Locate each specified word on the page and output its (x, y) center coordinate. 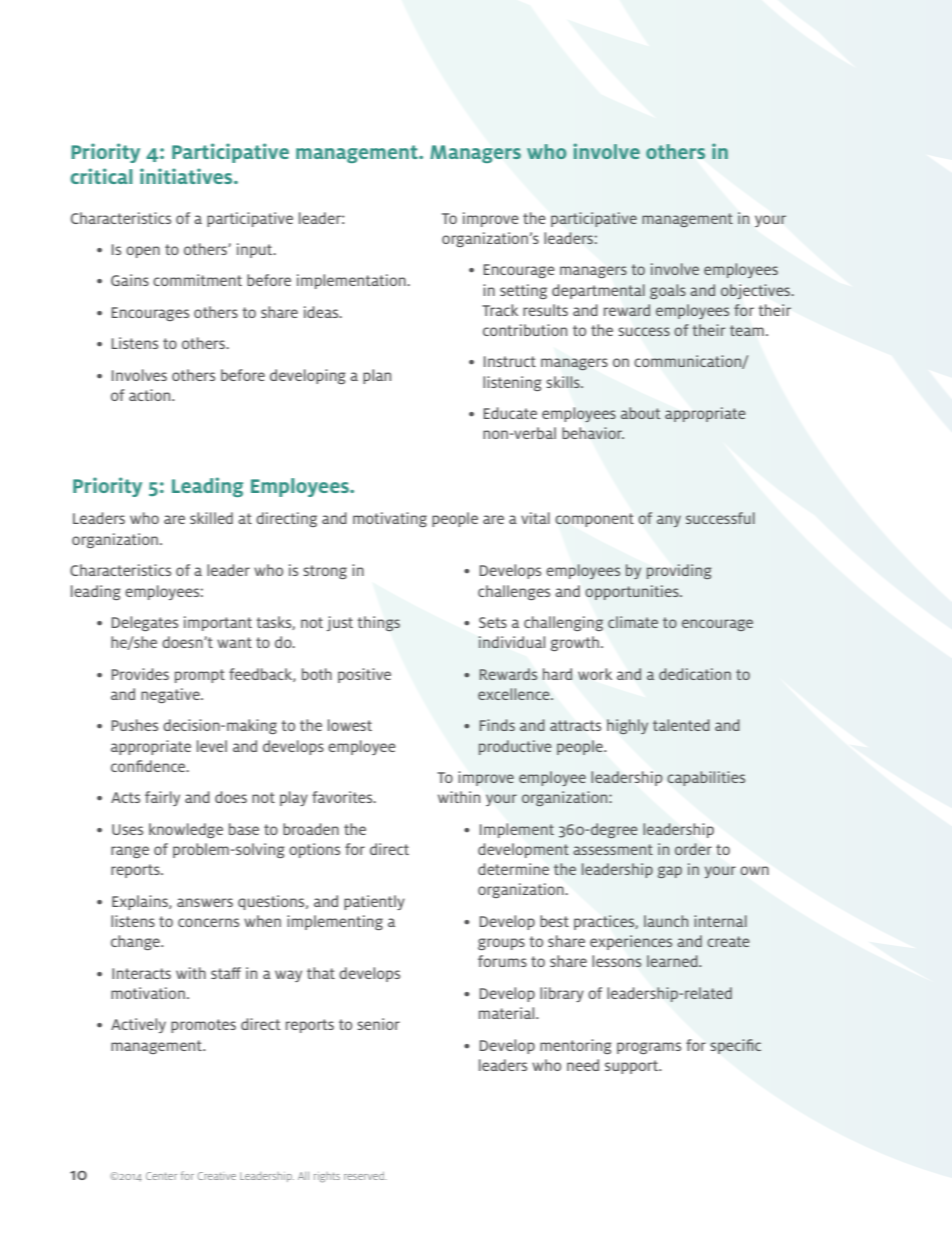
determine (513, 869)
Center (161, 1176)
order (693, 849)
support (632, 1067)
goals (668, 291)
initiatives (187, 176)
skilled (211, 518)
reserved (365, 1176)
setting (523, 291)
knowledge (186, 830)
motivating (390, 519)
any (669, 521)
